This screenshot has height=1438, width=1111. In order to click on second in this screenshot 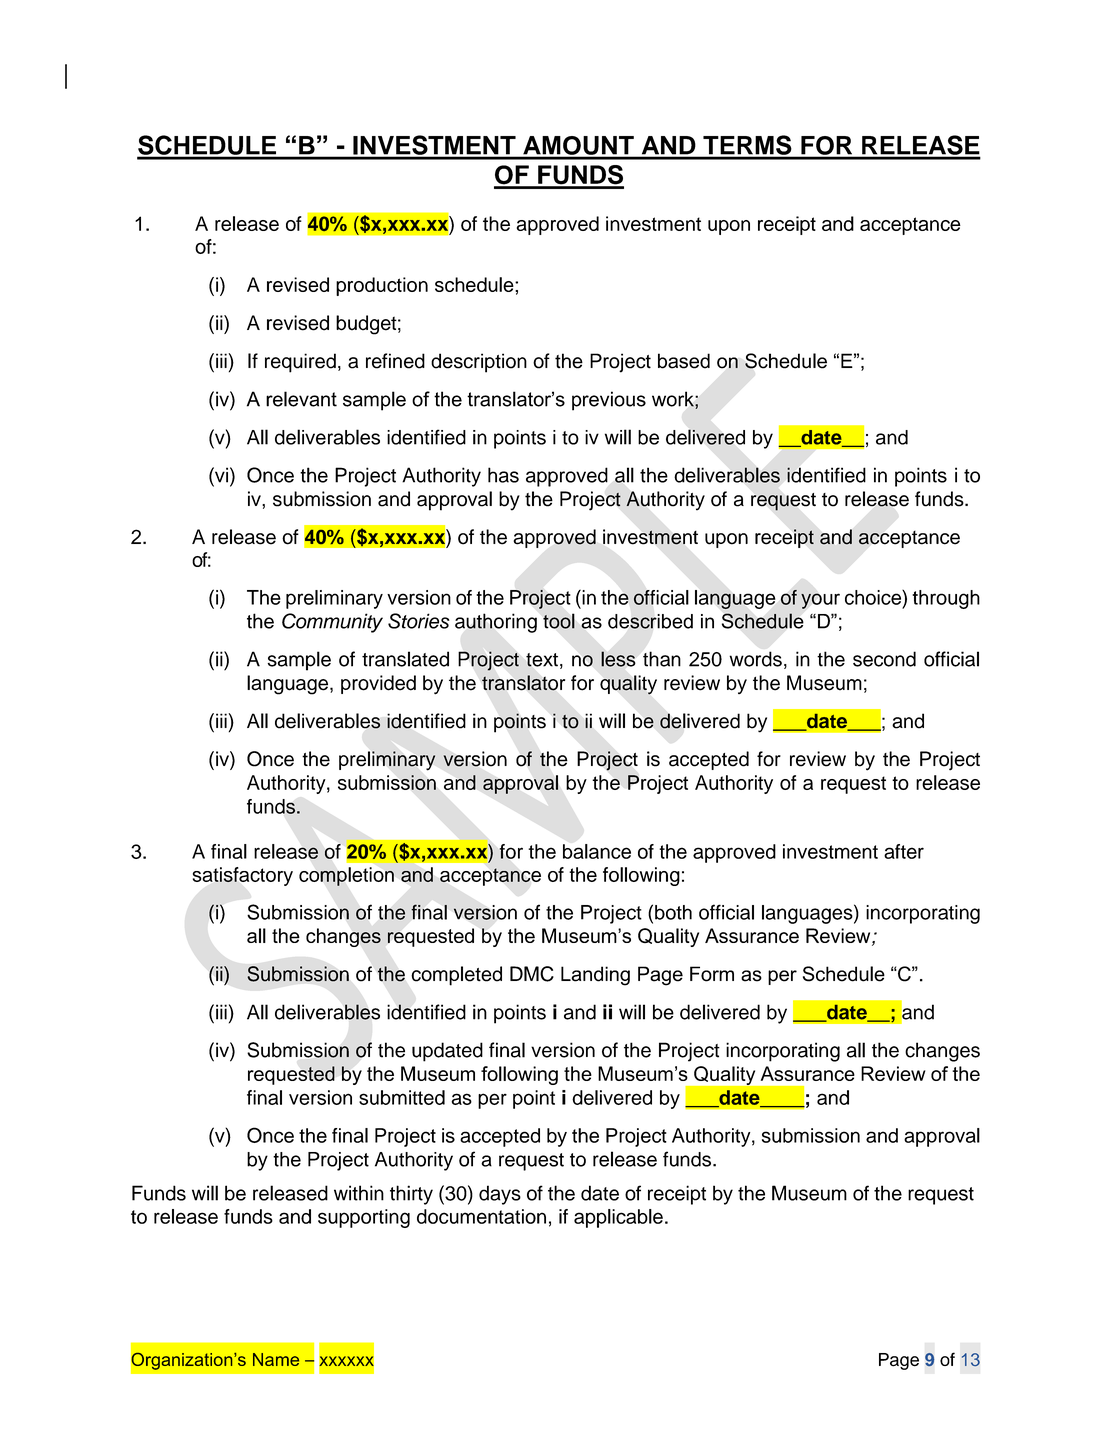, I will do `click(884, 659)`.
